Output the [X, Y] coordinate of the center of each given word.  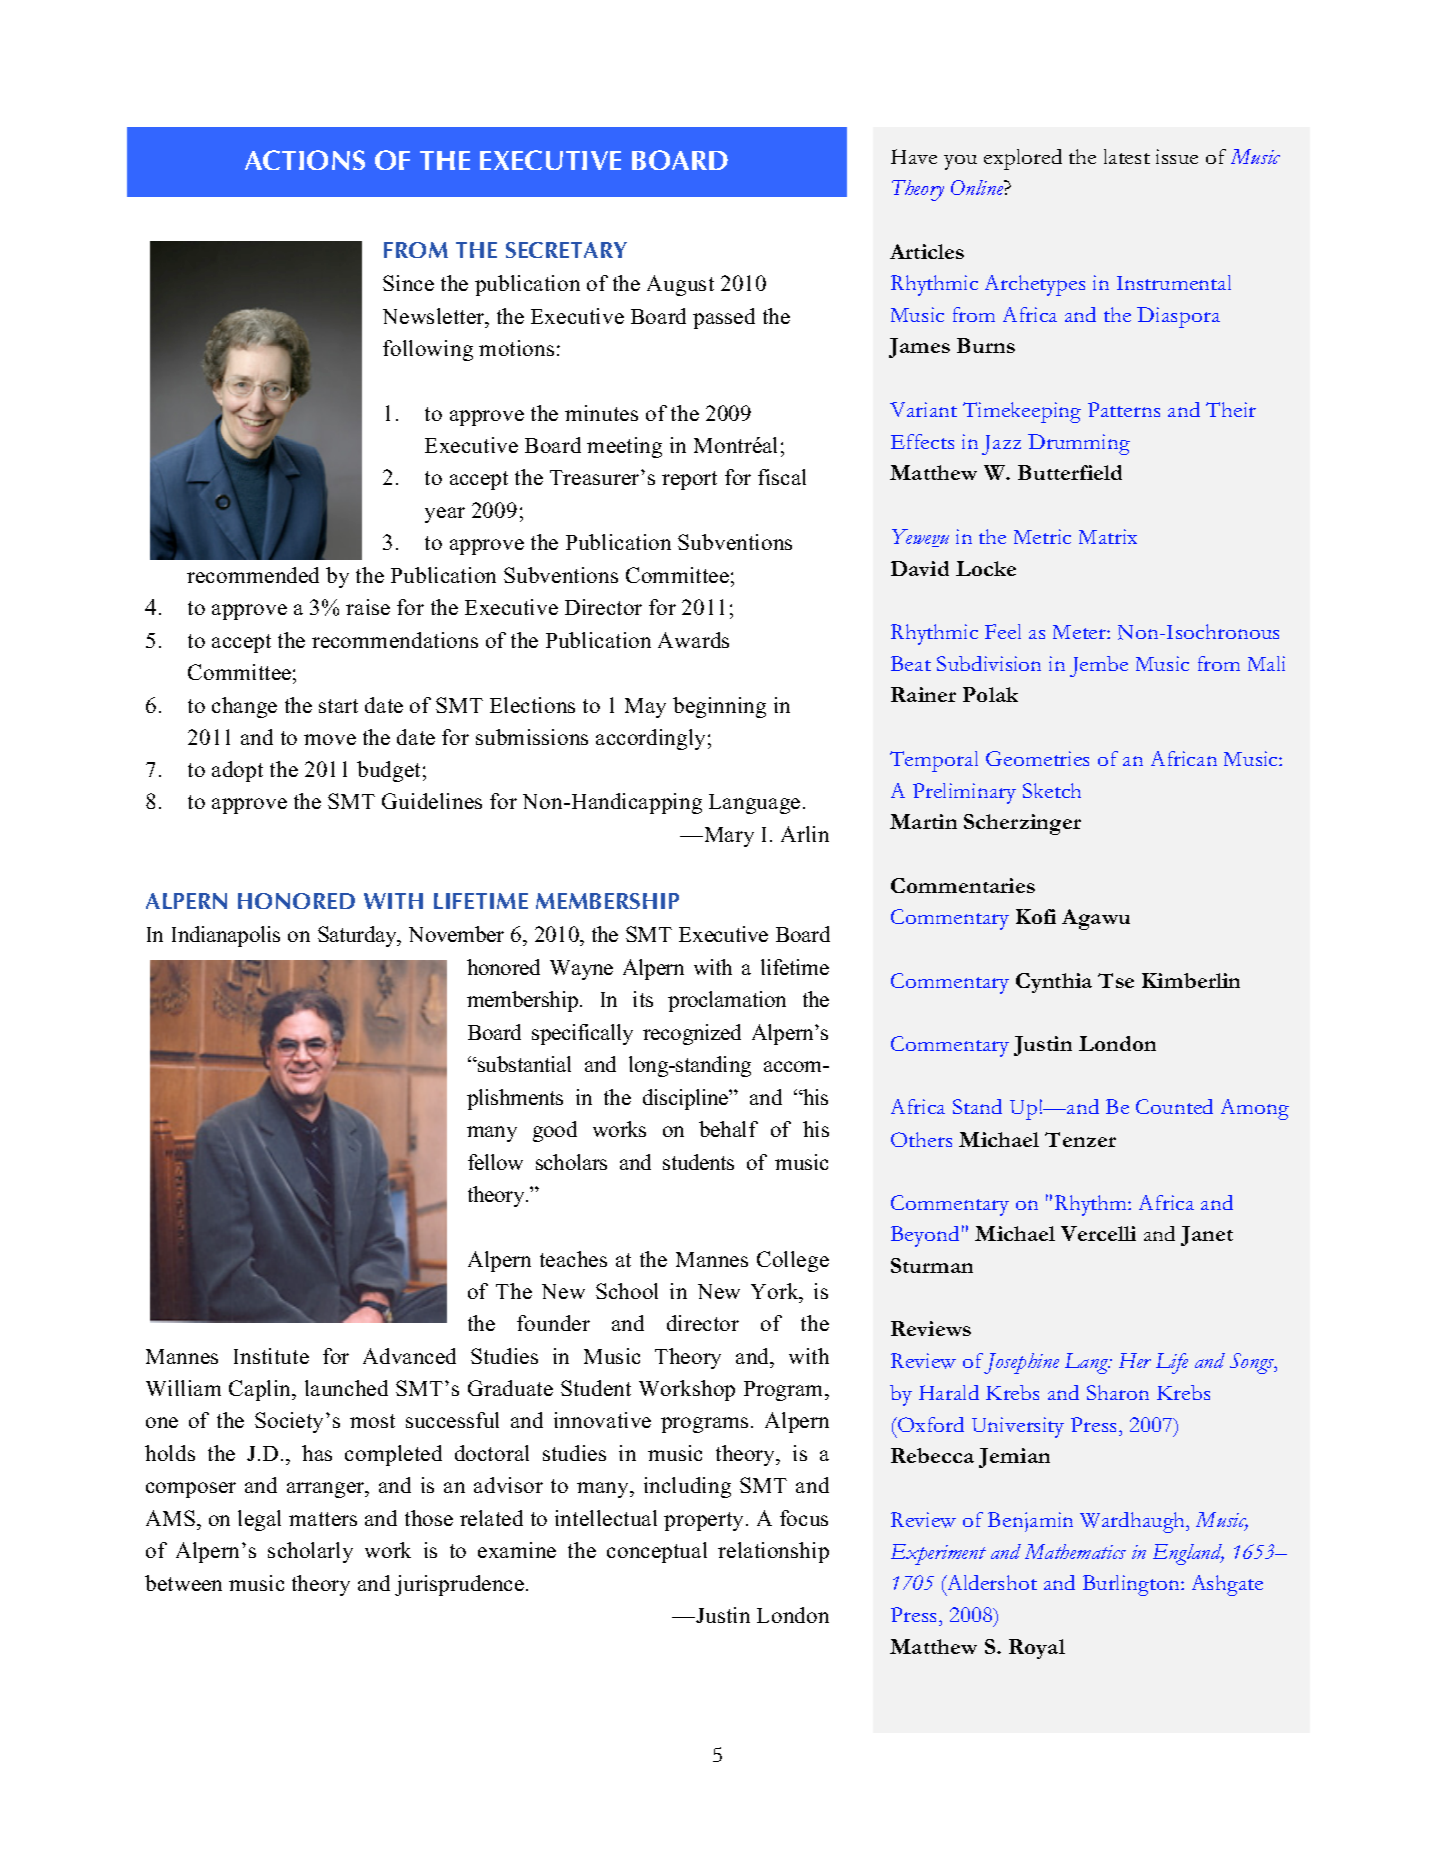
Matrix [1108, 536]
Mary [728, 837]
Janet [1207, 1236]
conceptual [657, 1552]
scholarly [310, 1552]
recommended [253, 575]
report [689, 480]
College [793, 1261]
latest [1127, 156]
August [680, 285]
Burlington [1132, 1585]
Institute [271, 1356]
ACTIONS [305, 160]
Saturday [358, 936]
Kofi [1036, 916]
